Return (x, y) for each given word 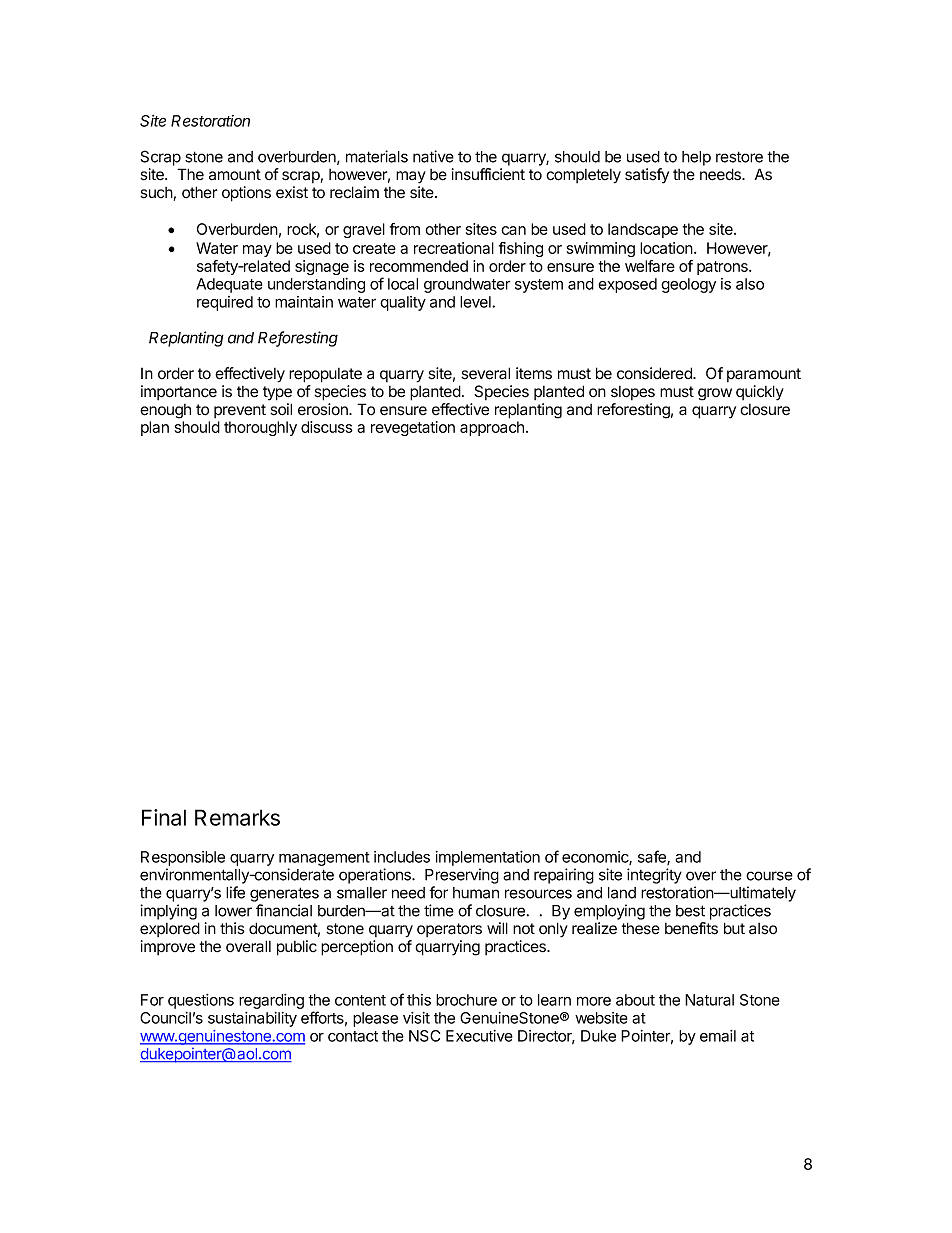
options (246, 194)
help (696, 158)
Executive (479, 1036)
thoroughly (260, 428)
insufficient (488, 174)
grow (715, 394)
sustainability (252, 1019)
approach (492, 428)
